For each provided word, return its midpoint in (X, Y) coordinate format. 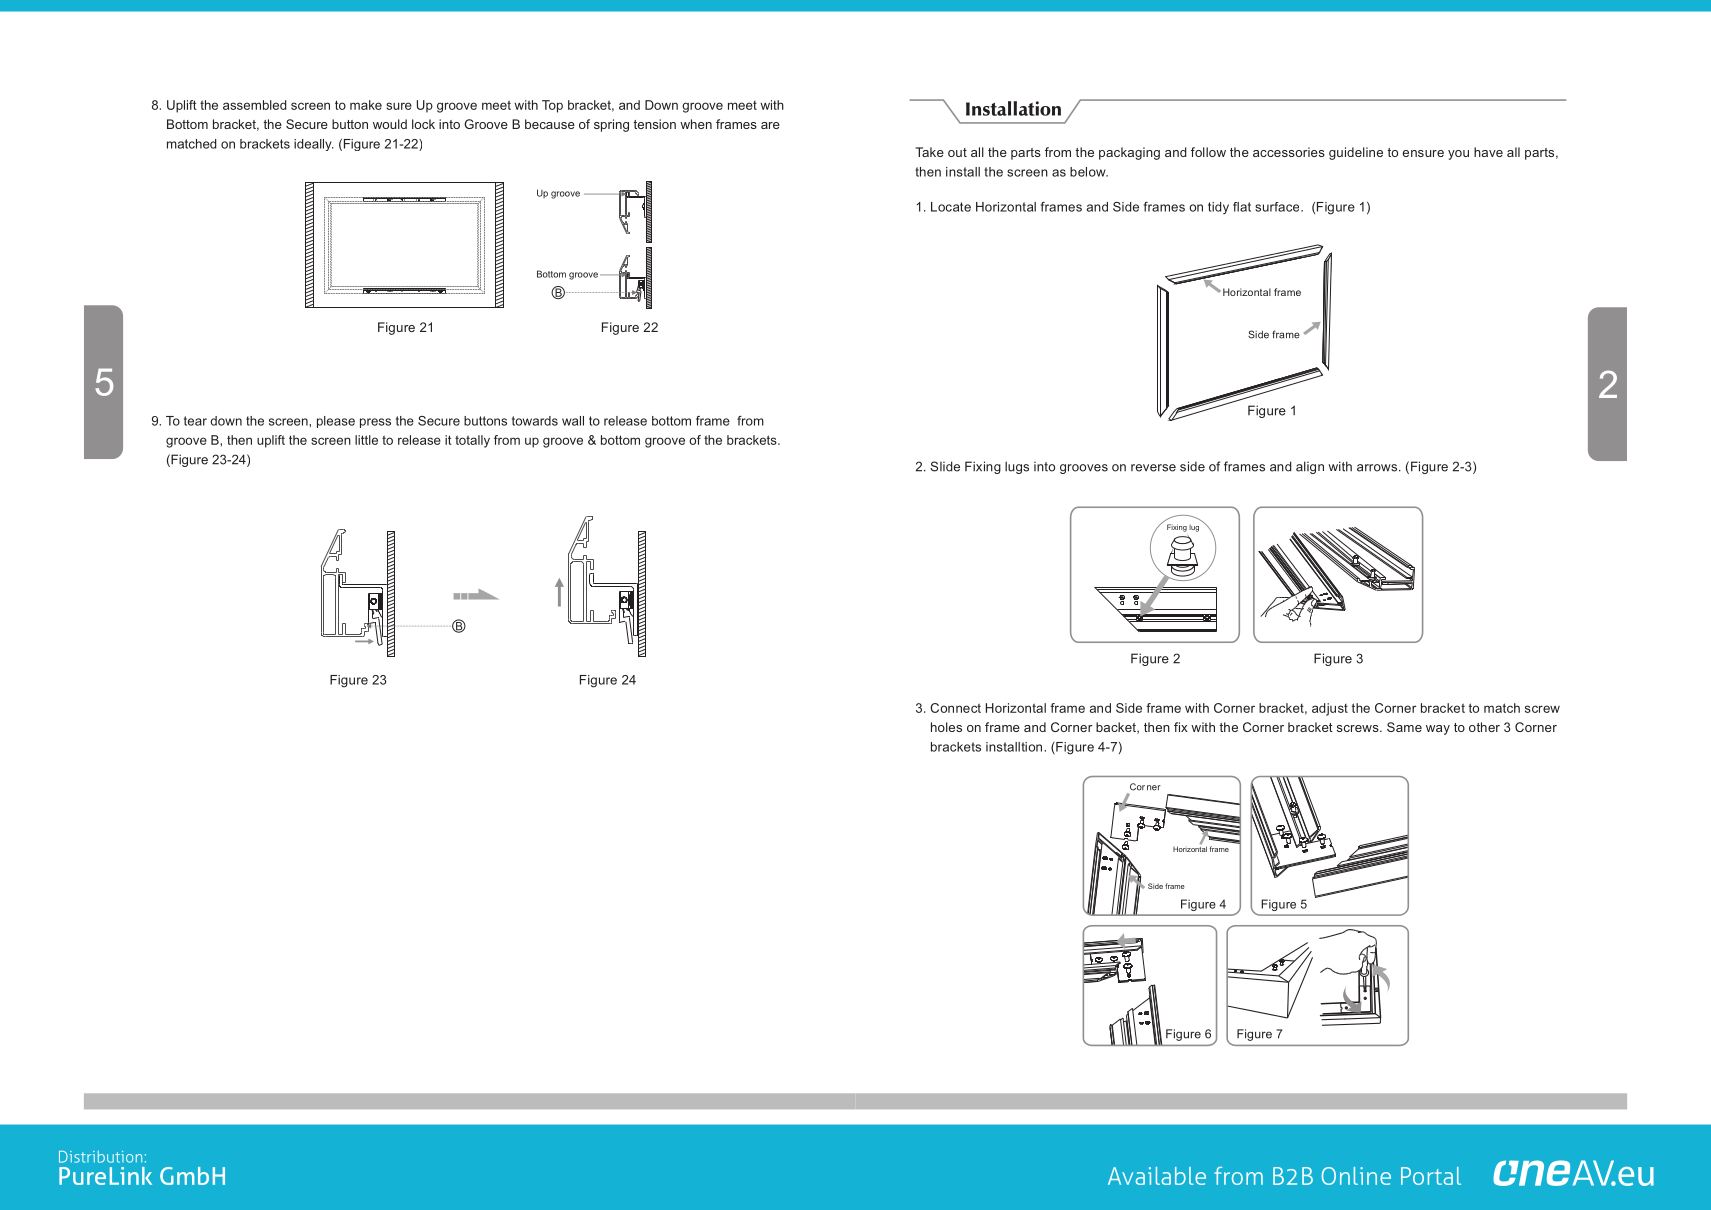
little (366, 440)
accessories (1289, 152)
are (770, 125)
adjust (1330, 709)
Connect (955, 708)
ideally (314, 145)
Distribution (100, 1157)
